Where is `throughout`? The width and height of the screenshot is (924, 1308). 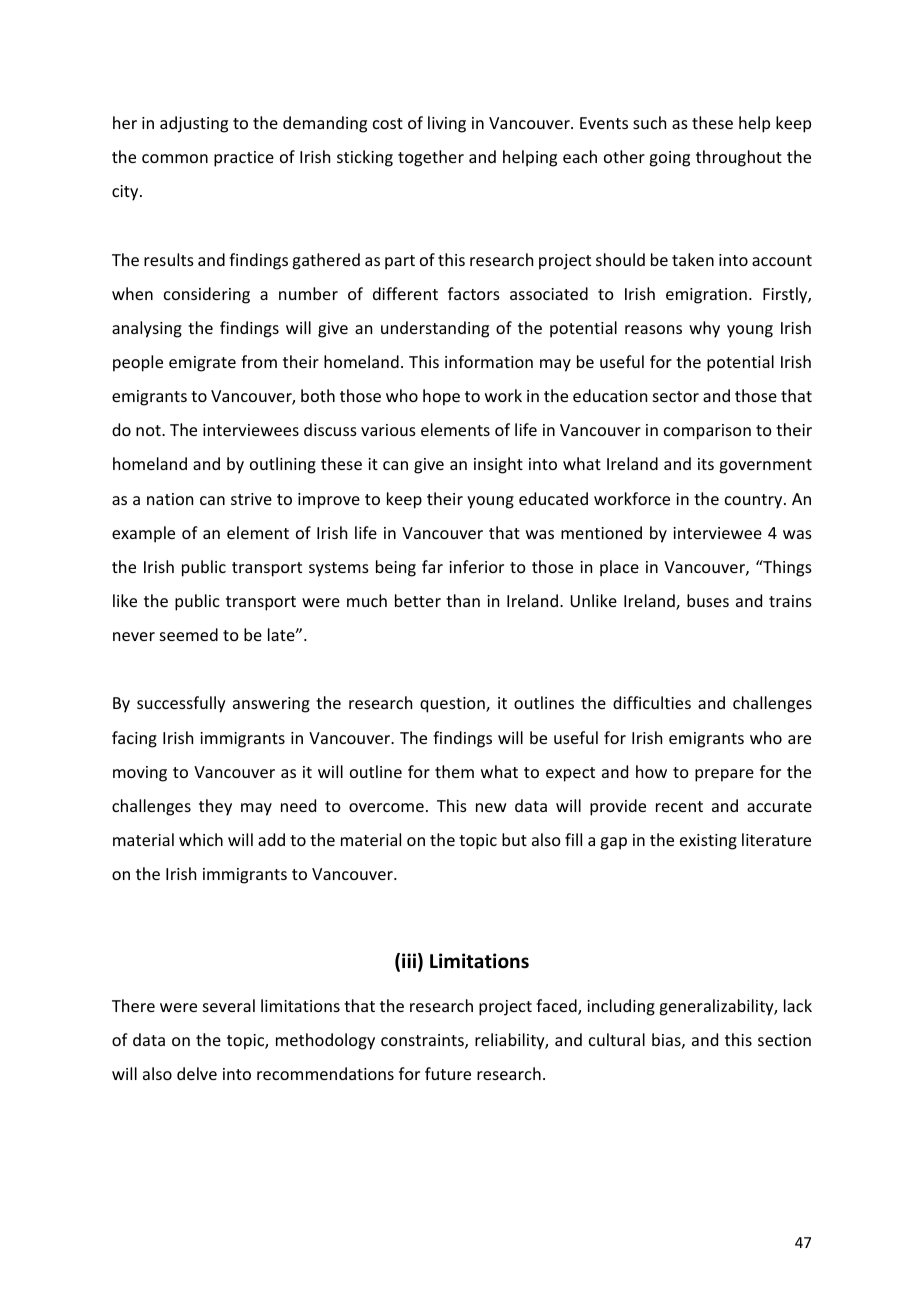 throughout is located at coordinates (739, 158).
